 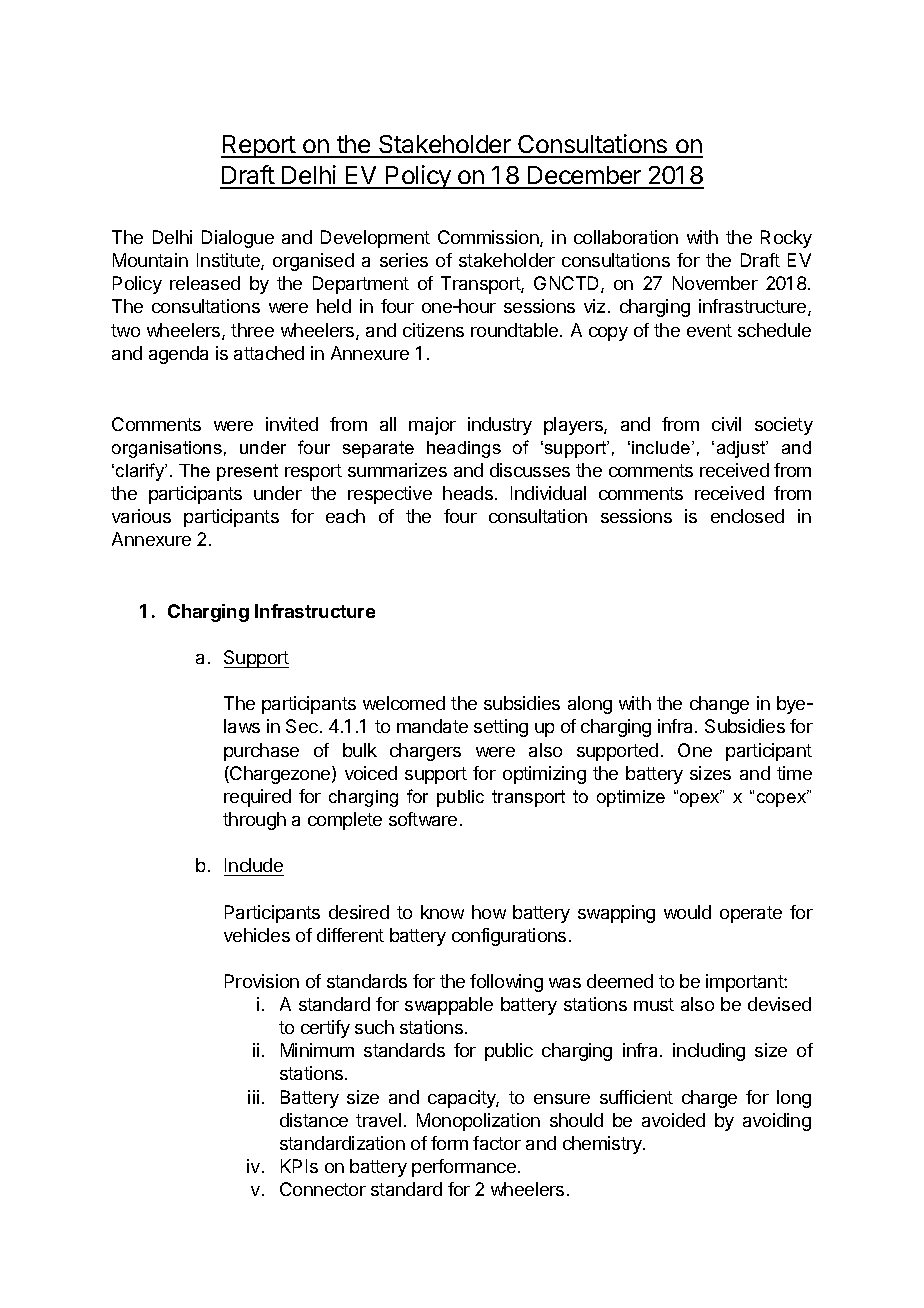 What do you see at coordinates (497, 1143) in the document?
I see `factor` at bounding box center [497, 1143].
